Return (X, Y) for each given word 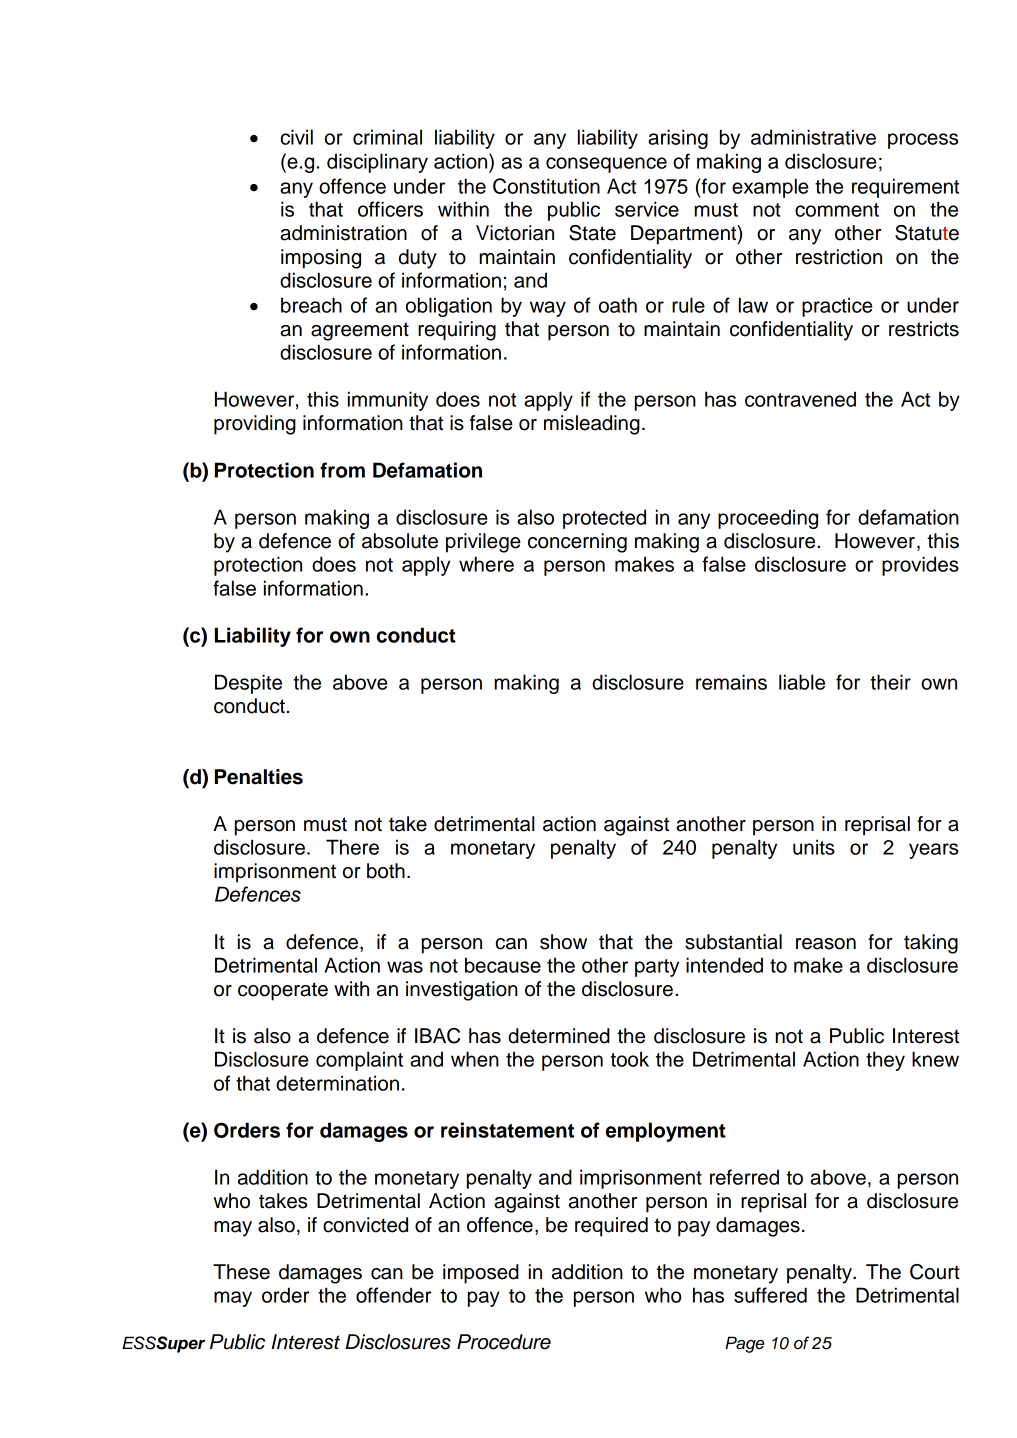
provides (920, 566)
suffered (770, 1295)
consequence (606, 165)
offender (393, 1295)
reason (826, 944)
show (563, 942)
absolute (400, 541)
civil (297, 137)
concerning (577, 543)
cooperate (283, 991)
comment (837, 210)
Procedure (504, 1342)
